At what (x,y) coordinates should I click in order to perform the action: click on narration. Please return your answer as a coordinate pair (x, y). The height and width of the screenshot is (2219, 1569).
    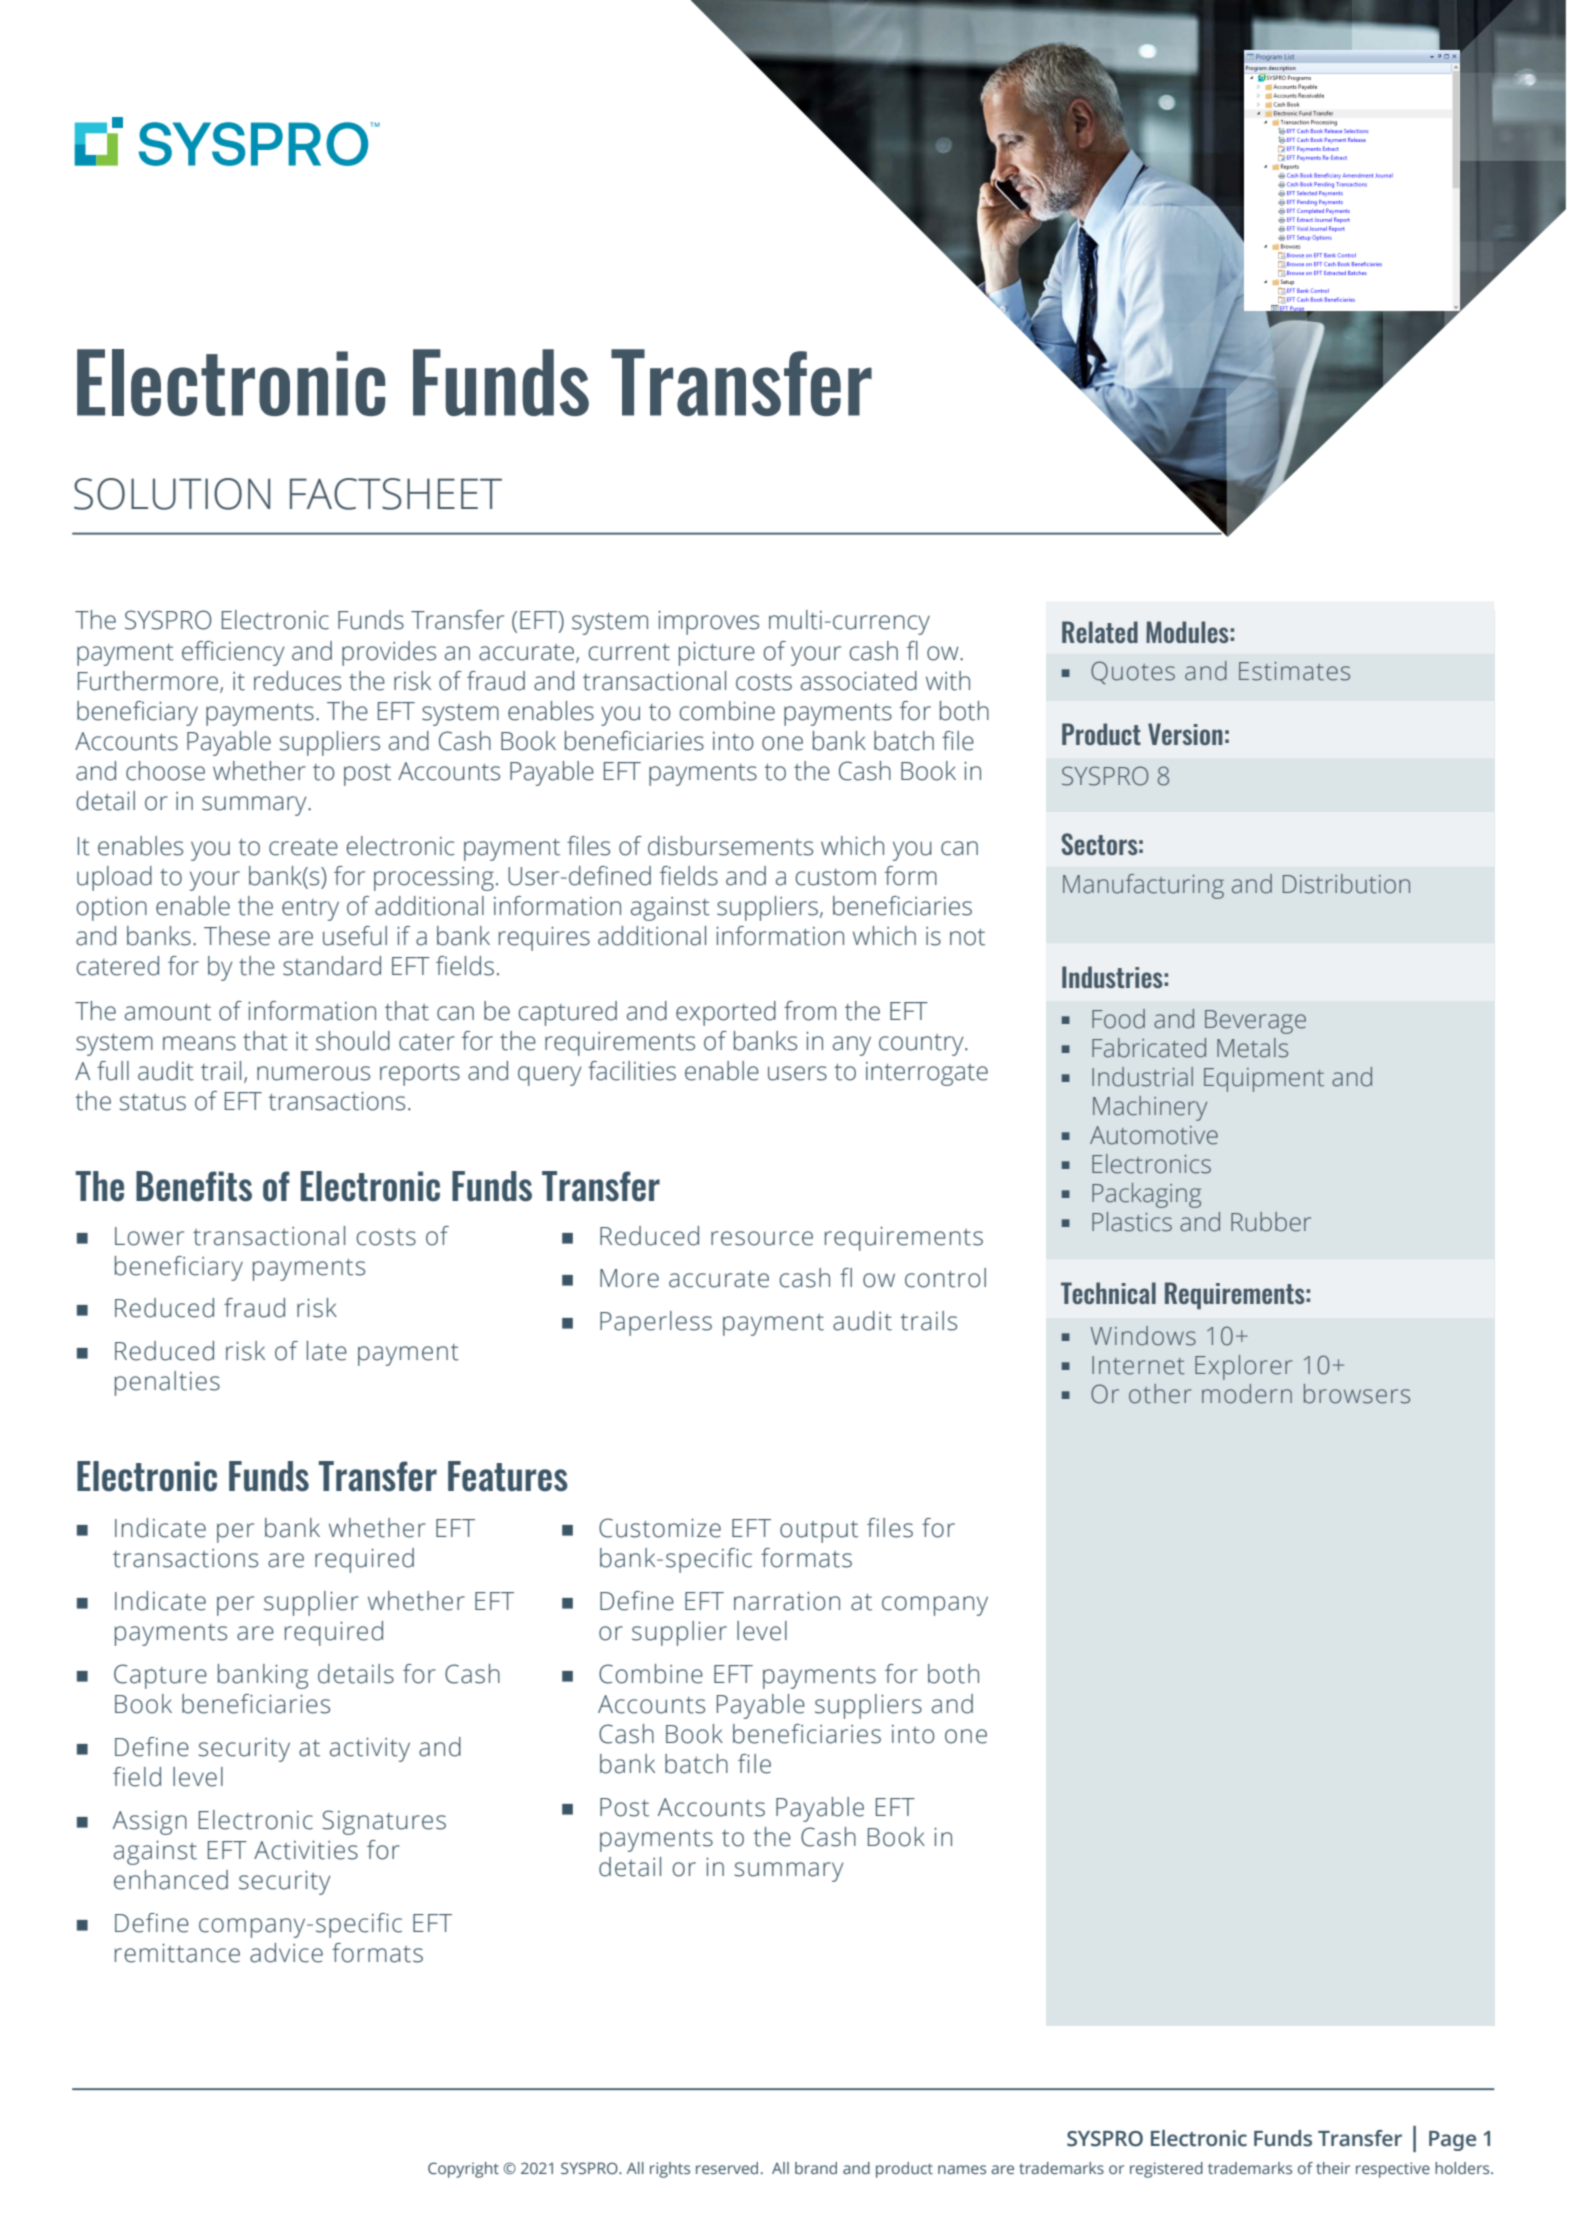
    Looking at the image, I should click on (787, 1601).
